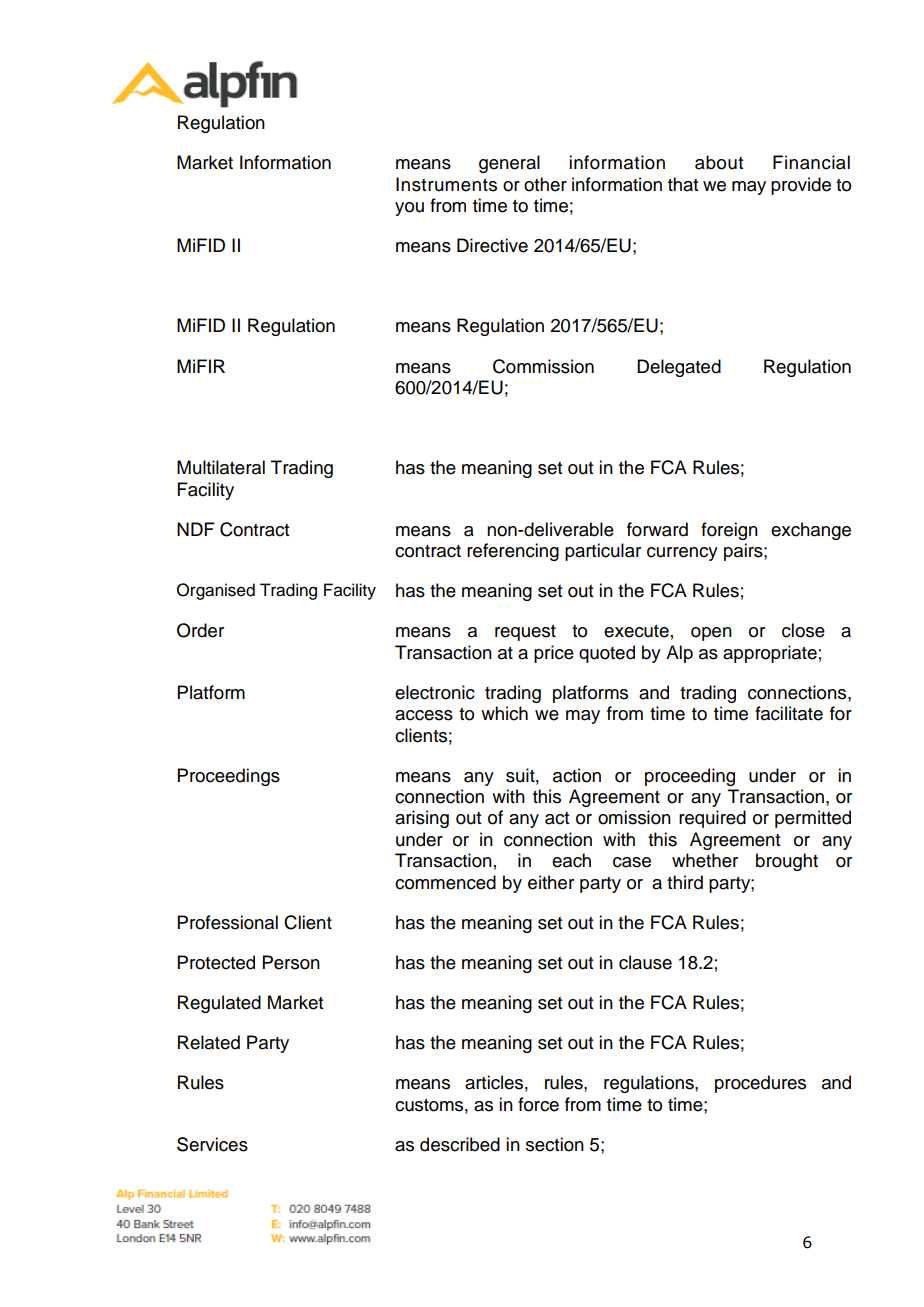  What do you see at coordinates (685, 882) in the image?
I see `third` at bounding box center [685, 882].
